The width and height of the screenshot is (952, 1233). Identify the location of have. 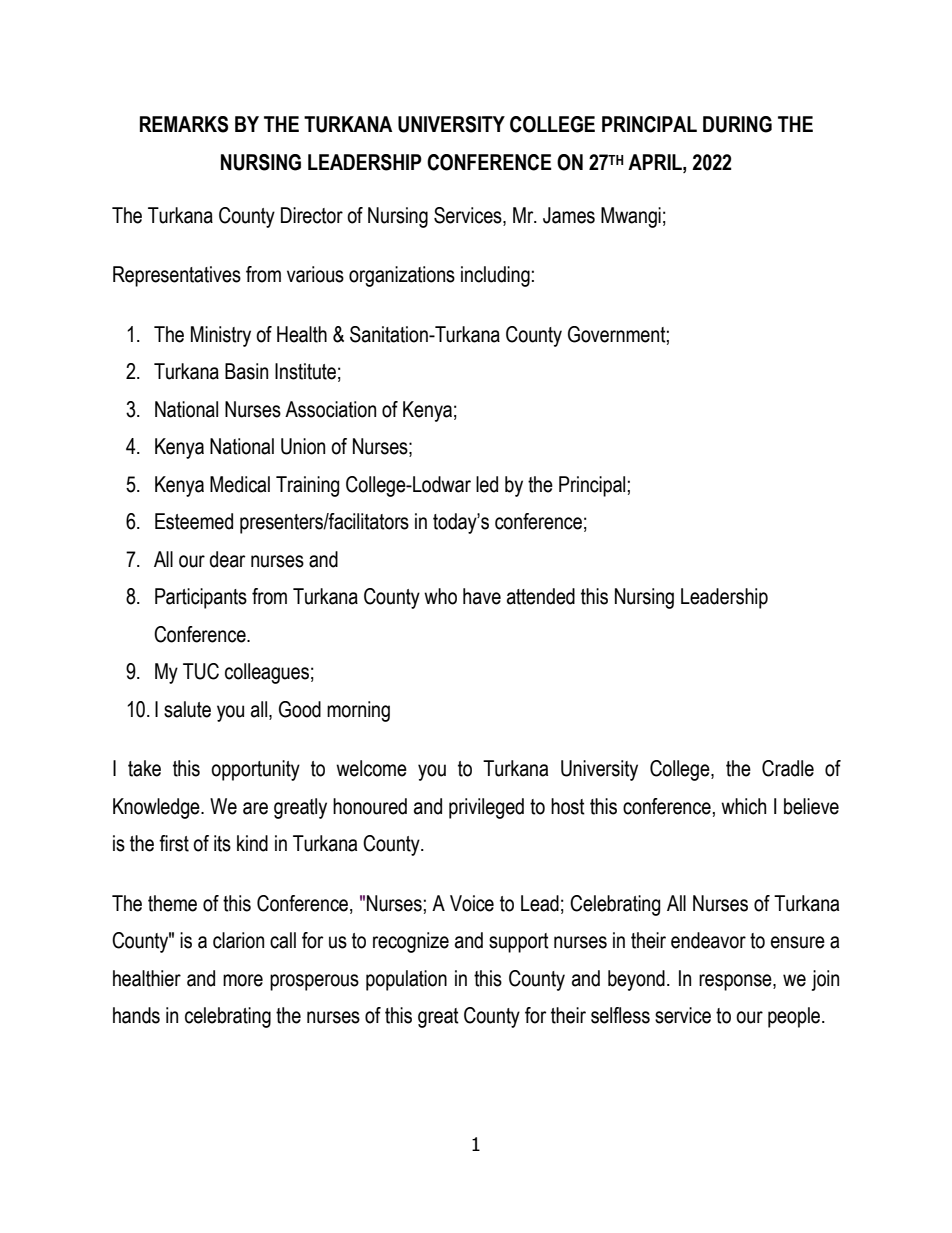
(482, 596).
